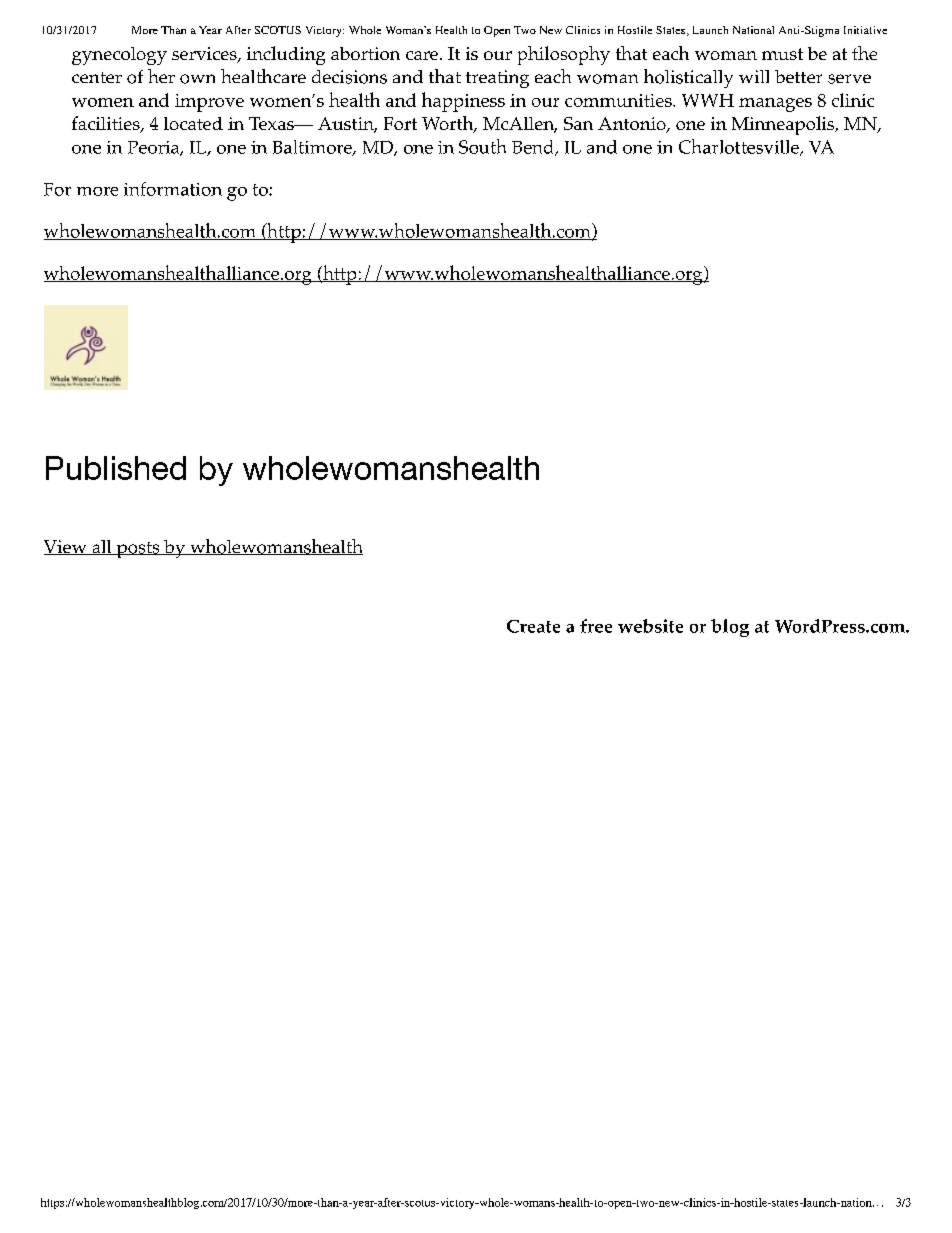 The image size is (952, 1233). Describe the element at coordinates (650, 626) in the page. I see `website` at that location.
